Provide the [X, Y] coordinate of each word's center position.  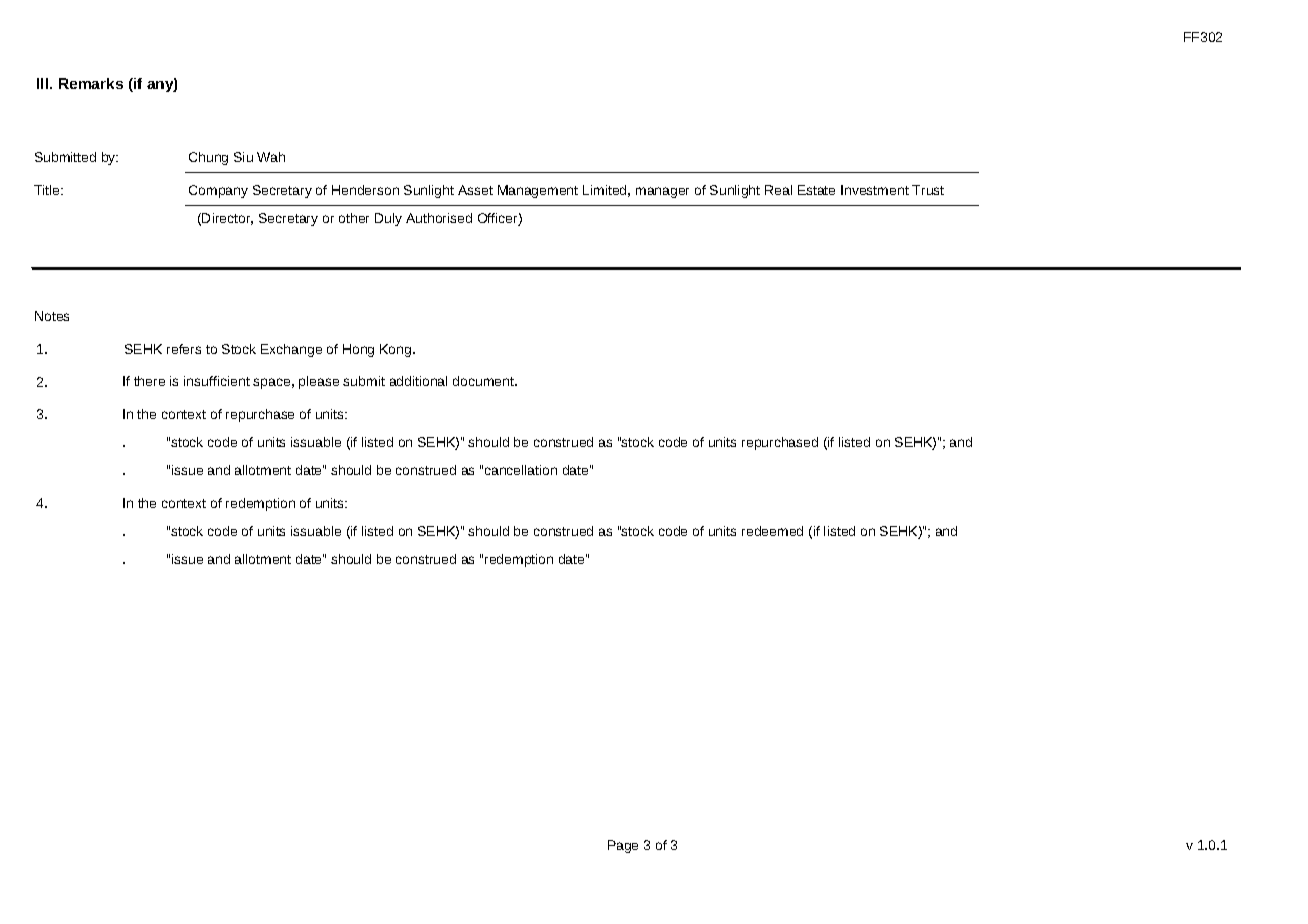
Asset [475, 190]
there [149, 381]
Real [778, 190]
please [319, 382]
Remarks [91, 83]
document [485, 381]
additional [418, 381]
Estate [816, 190]
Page [623, 846]
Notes [52, 316]
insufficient [217, 381]
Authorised [439, 218]
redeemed [772, 531]
